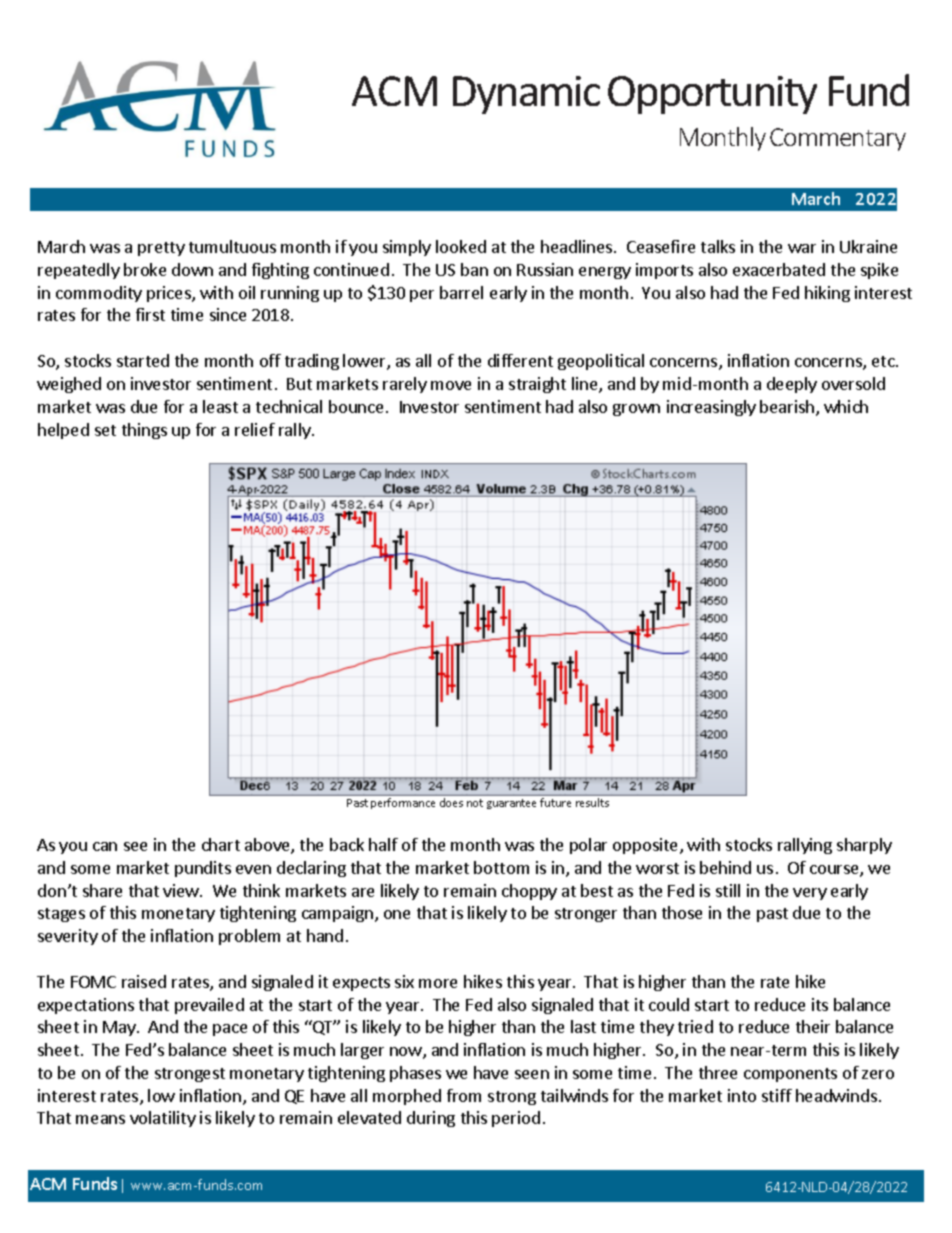 The height and width of the screenshot is (1233, 952). What do you see at coordinates (464, 1095) in the screenshot?
I see `from` at bounding box center [464, 1095].
